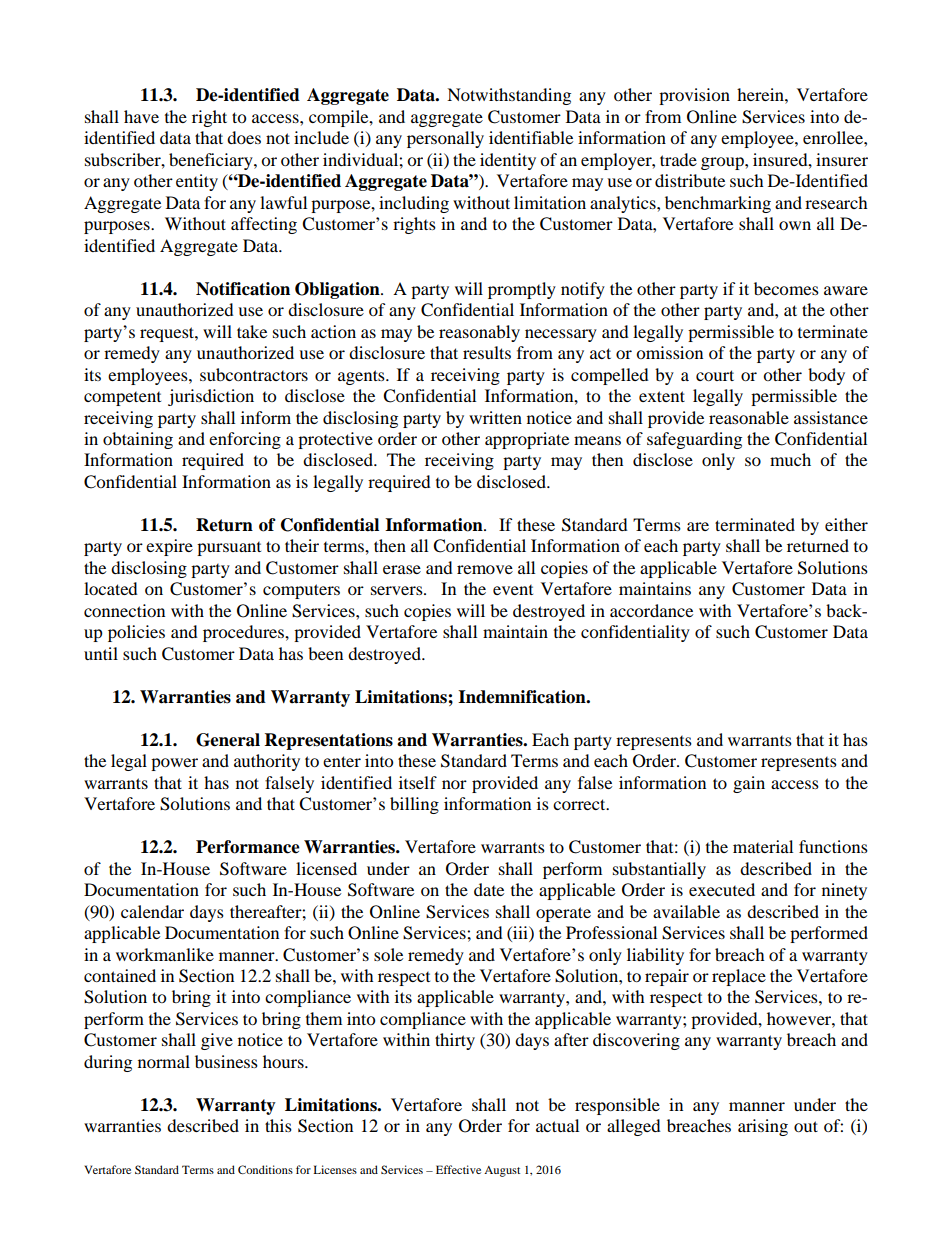  Describe the element at coordinates (458, 1169) in the document. I see `Effective` at that location.
